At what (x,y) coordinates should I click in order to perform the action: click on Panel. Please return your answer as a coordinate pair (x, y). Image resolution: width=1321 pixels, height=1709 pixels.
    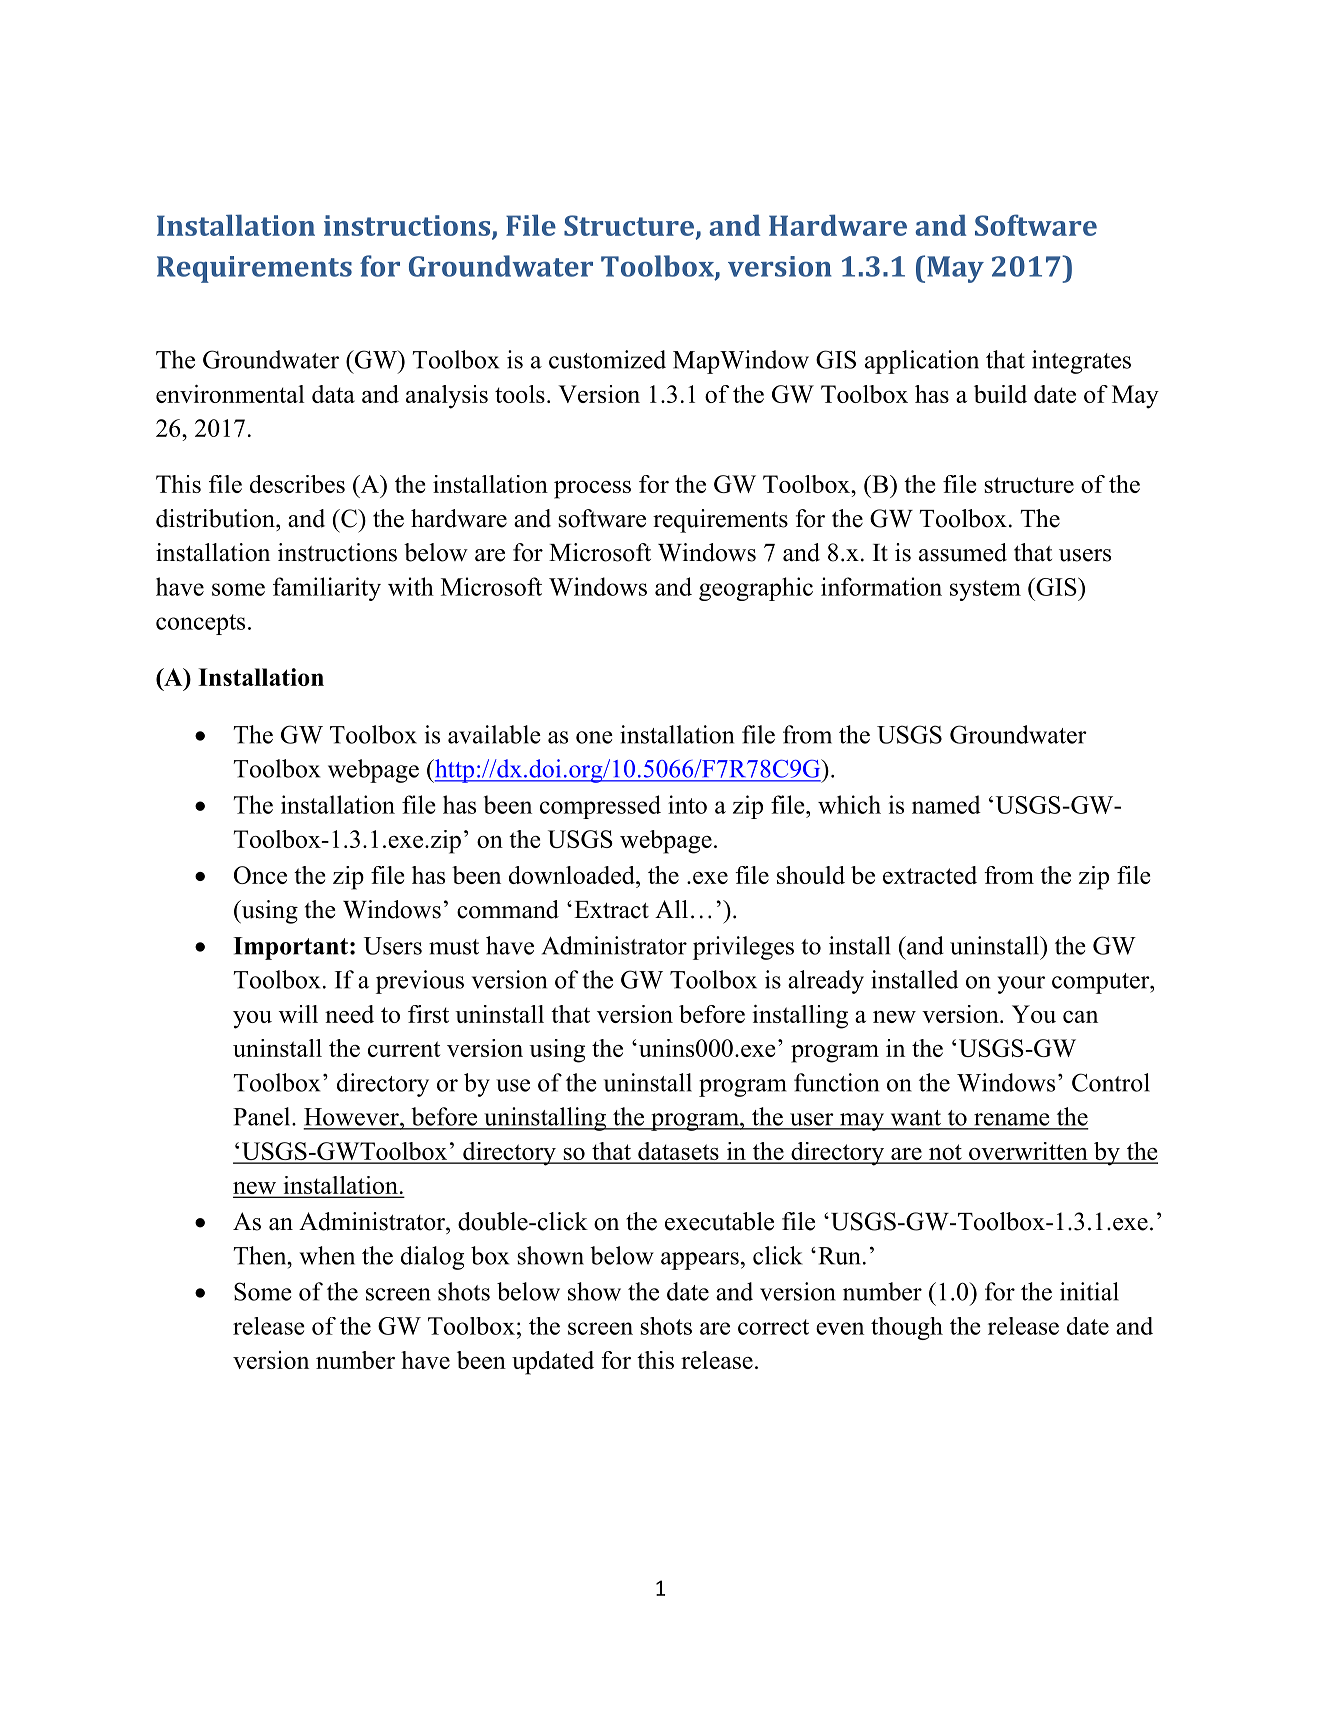
    Looking at the image, I should click on (263, 1116).
